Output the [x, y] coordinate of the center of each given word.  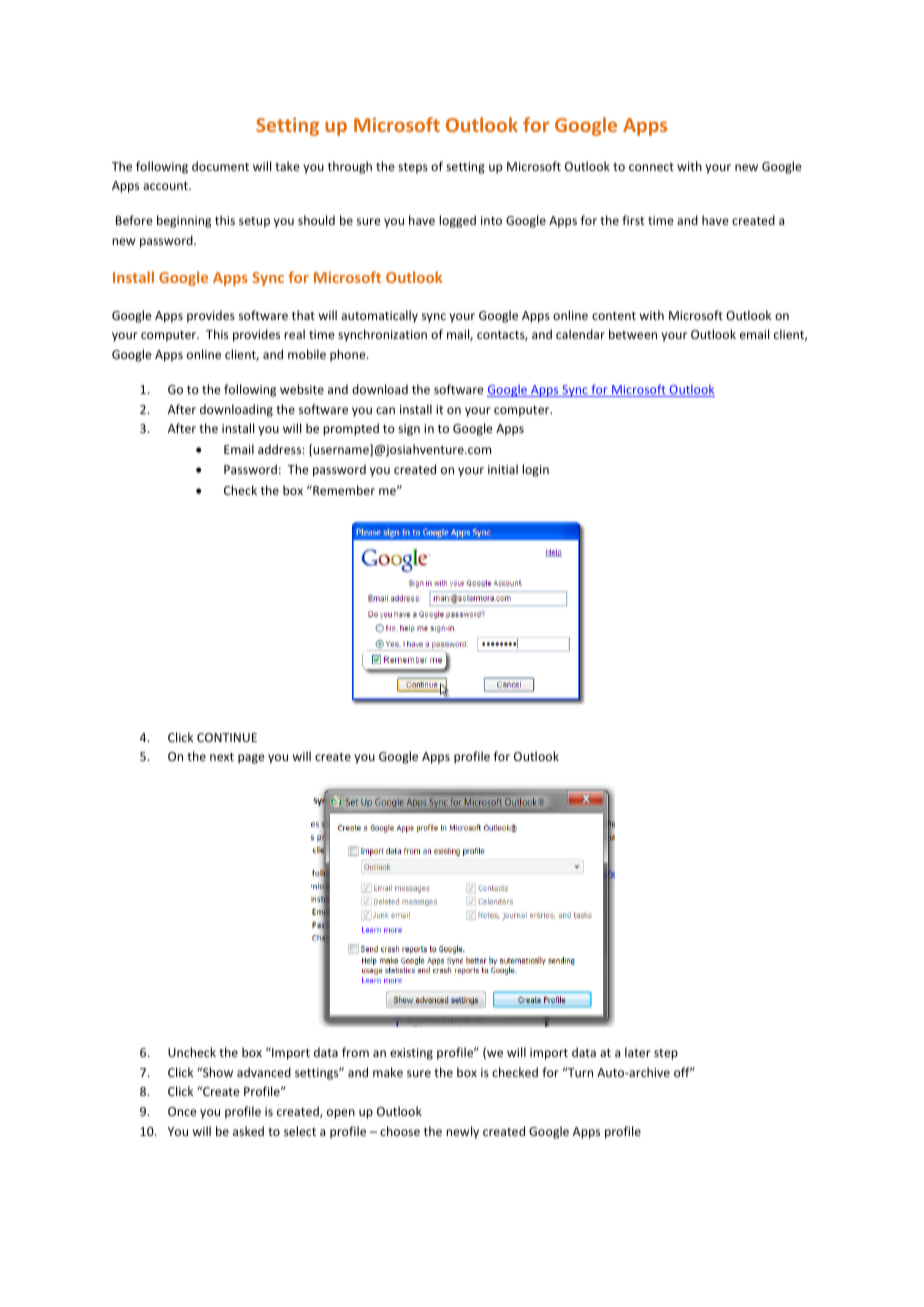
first [633, 220]
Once [182, 1111]
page [251, 759]
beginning [184, 221]
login [535, 470]
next [222, 757]
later [638, 1052]
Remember [343, 490]
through [350, 167]
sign [409, 430]
